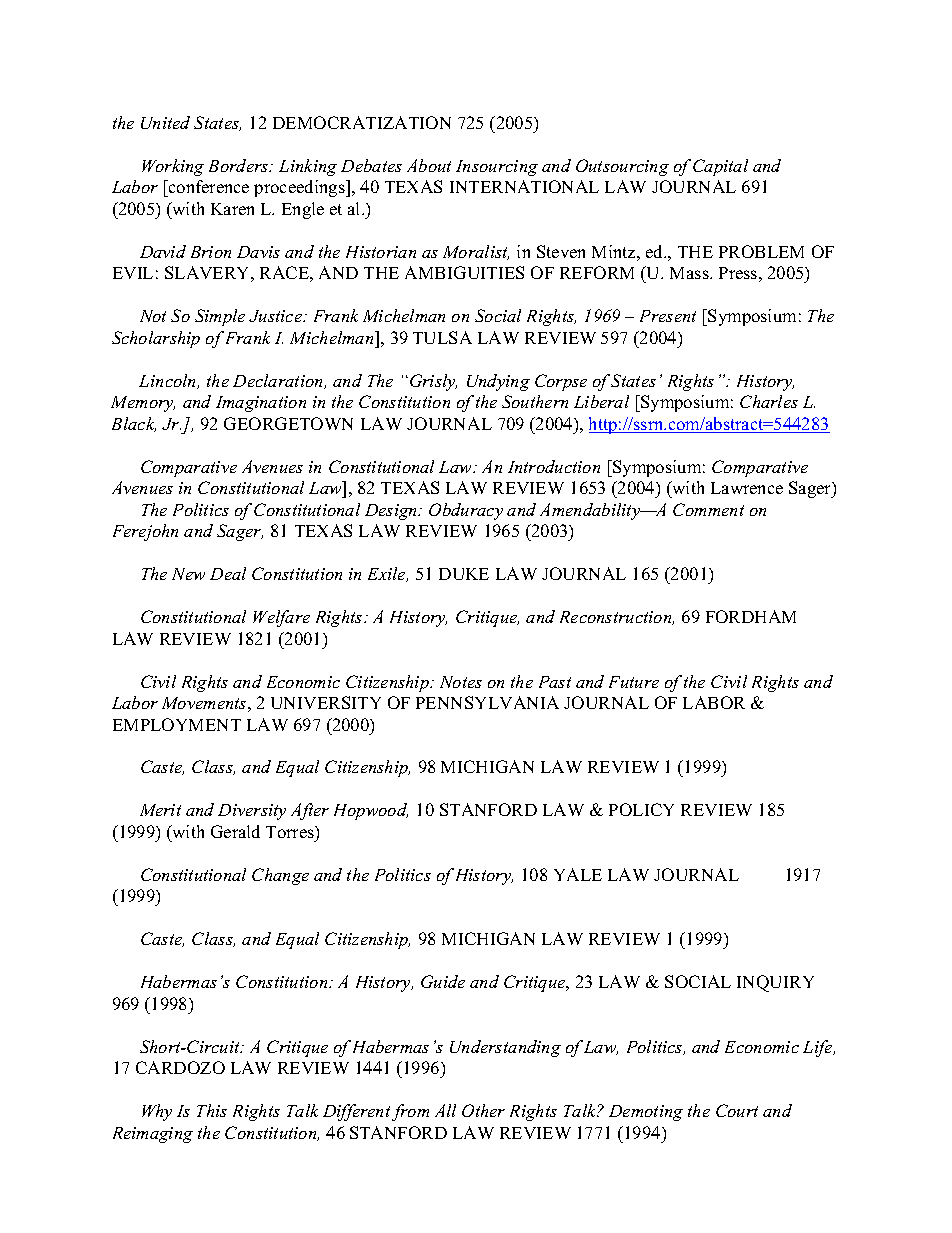  I want to click on About, so click(429, 165).
